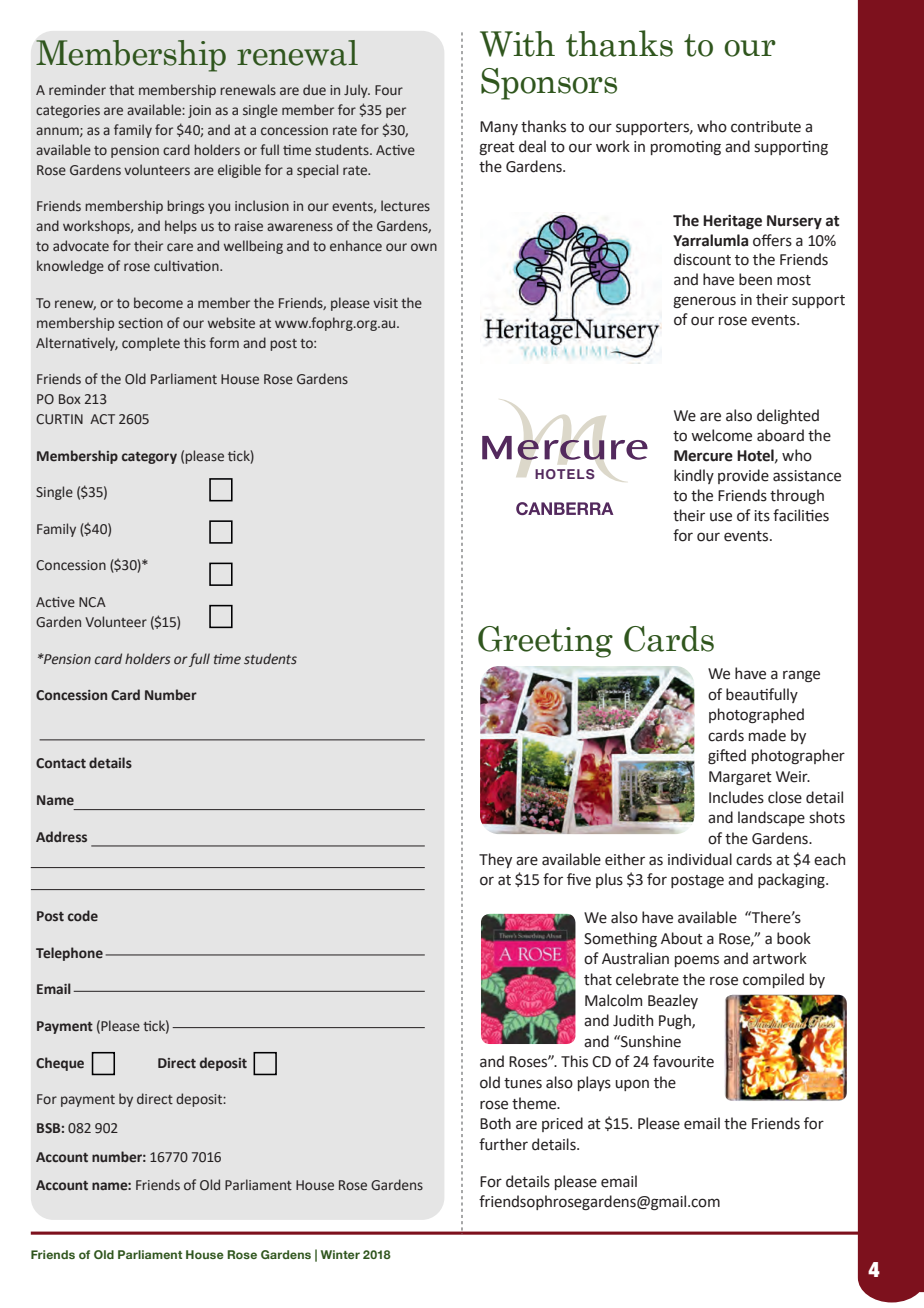 Image resolution: width=924 pixels, height=1308 pixels. I want to click on contribute, so click(766, 126).
